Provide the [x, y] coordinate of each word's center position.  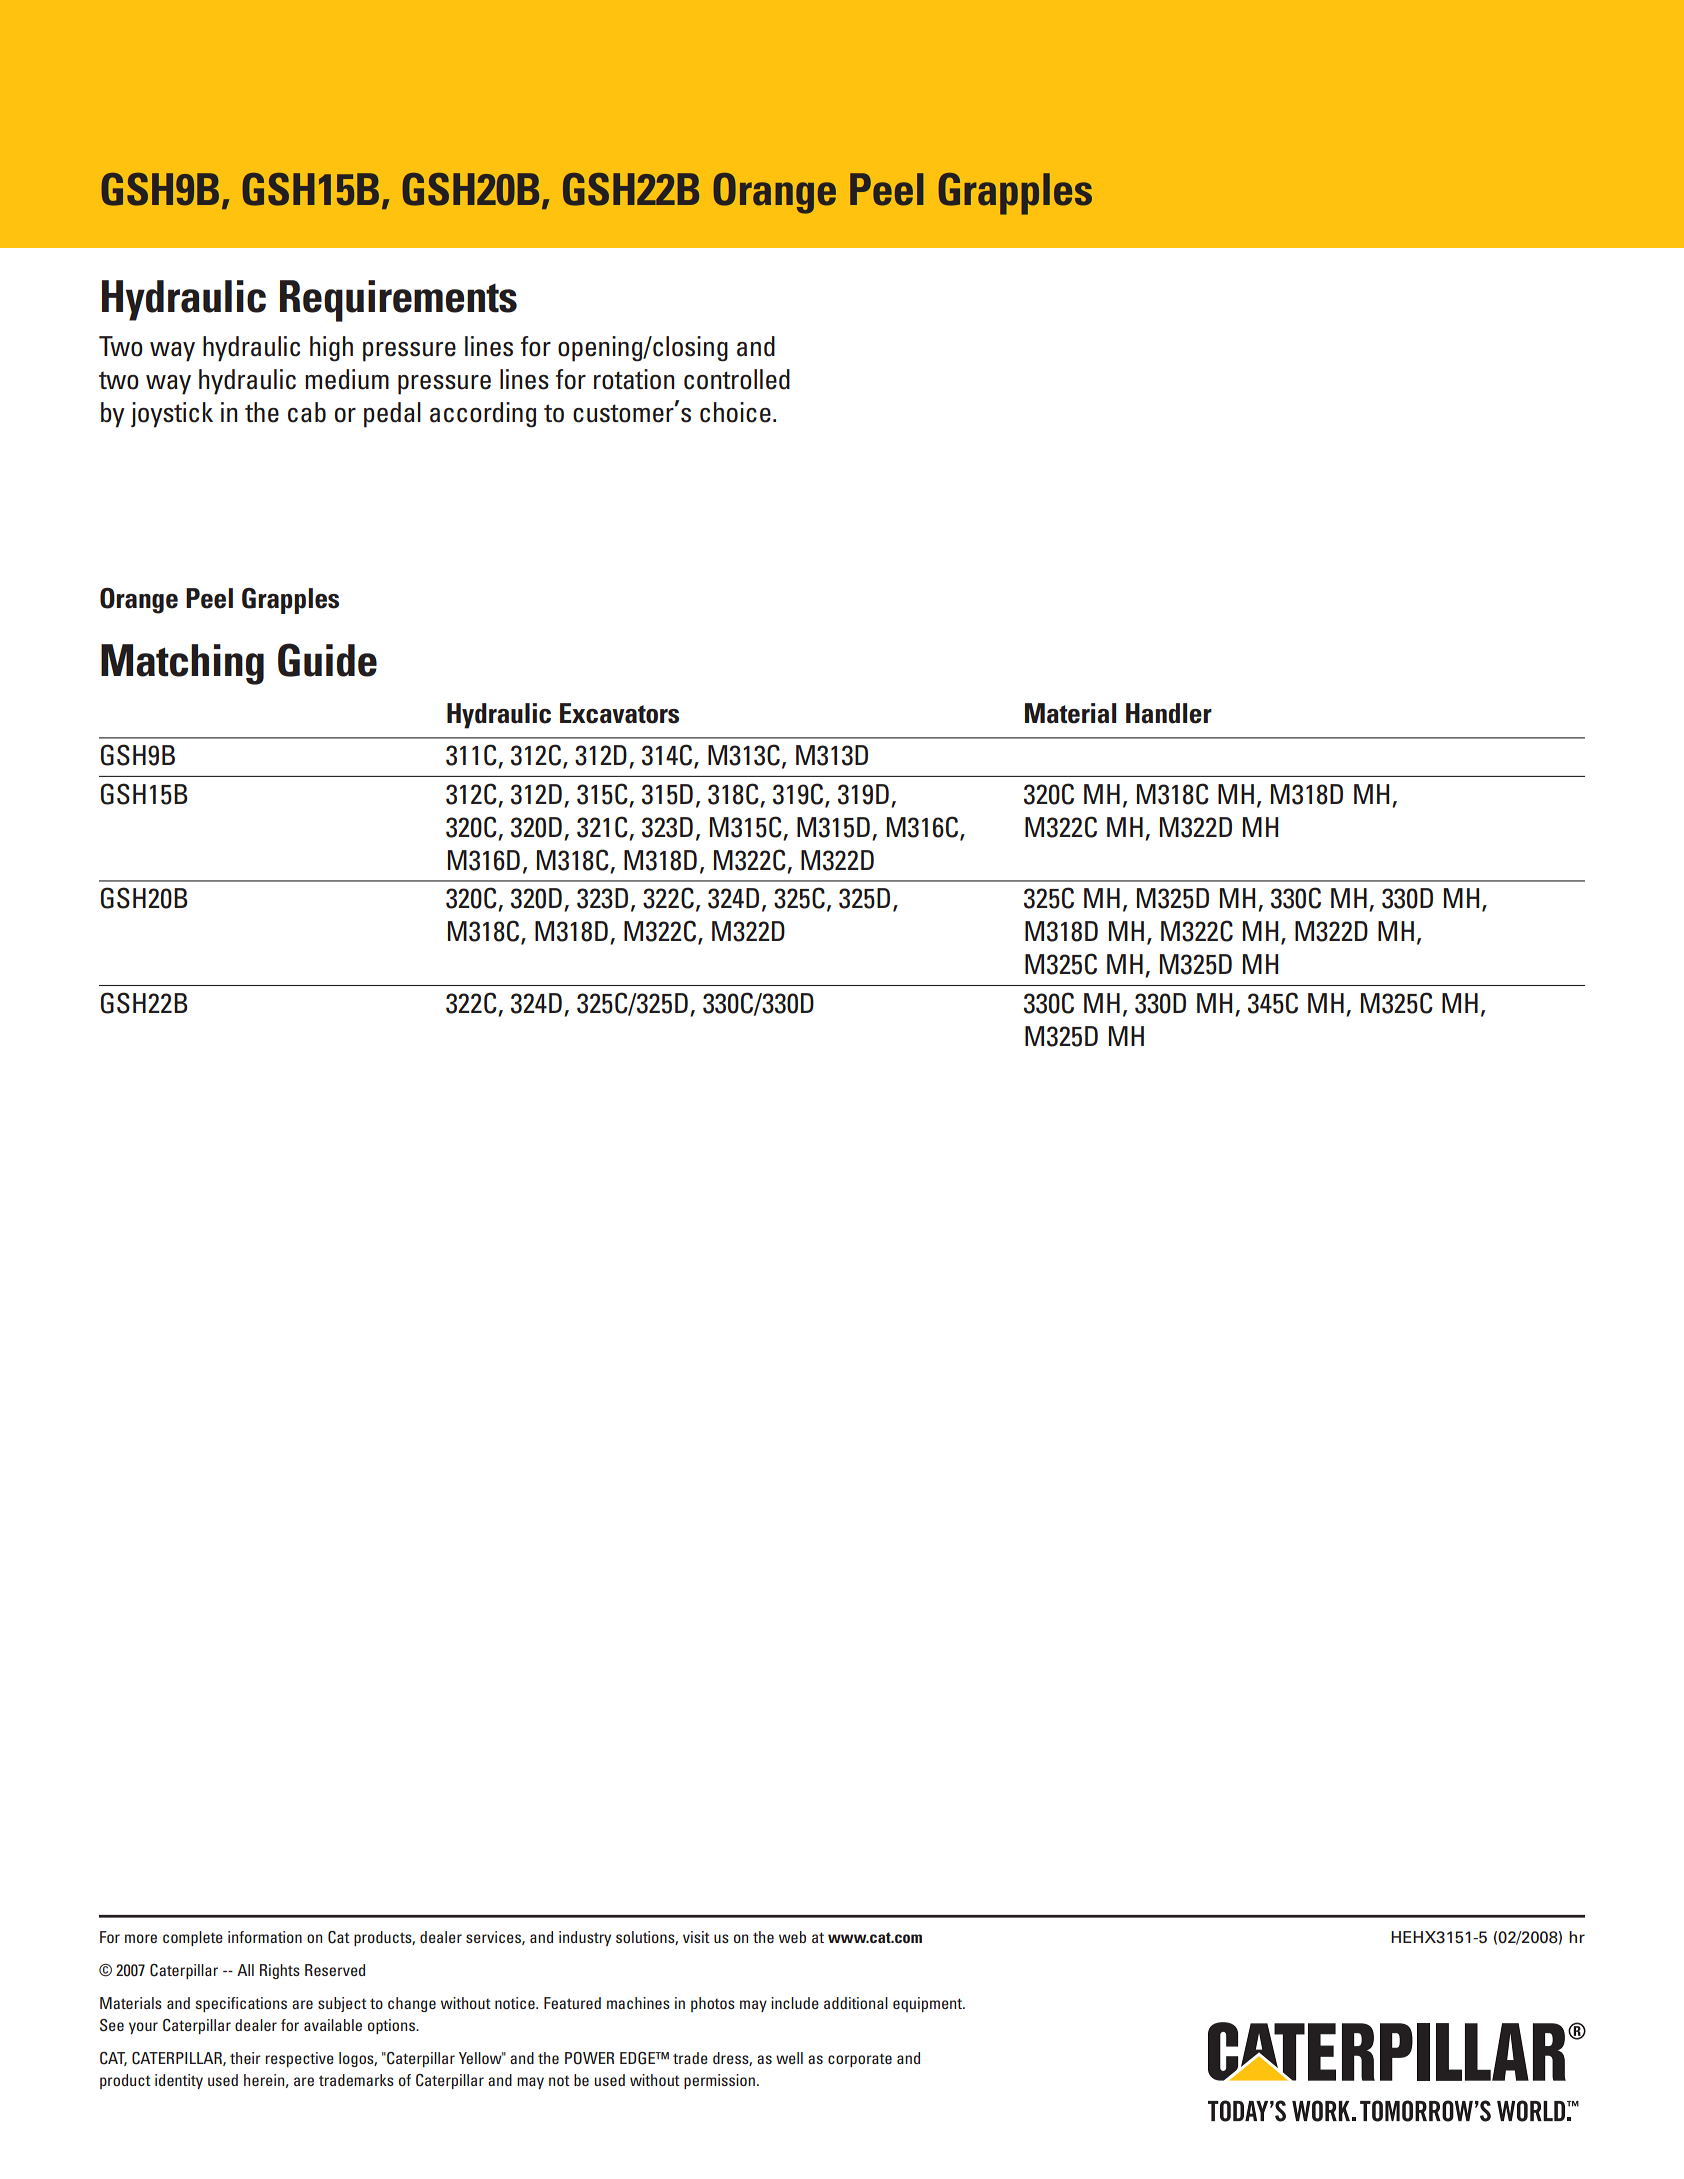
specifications [241, 2004]
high [331, 349]
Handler [1169, 713]
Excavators [619, 713]
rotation [634, 379]
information [265, 1937]
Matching [182, 664]
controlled [737, 379]
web [792, 1937]
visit [696, 1937]
